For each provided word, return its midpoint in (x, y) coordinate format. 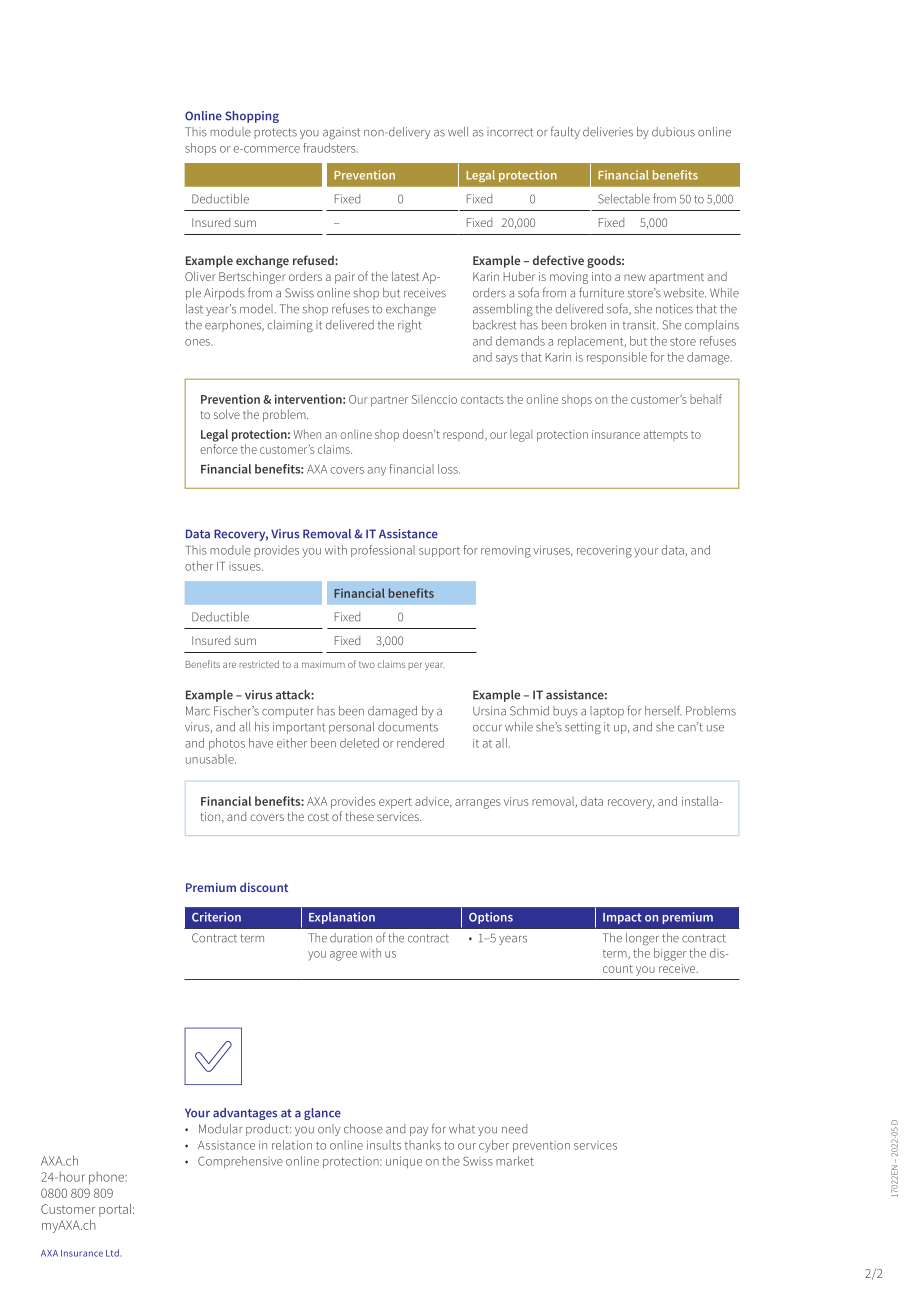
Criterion (216, 917)
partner (389, 401)
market (515, 1161)
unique (404, 1162)
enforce (218, 449)
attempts (666, 436)
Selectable (624, 199)
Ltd (112, 1253)
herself (663, 710)
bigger (670, 954)
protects (275, 133)
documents (408, 727)
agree (343, 956)
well (458, 132)
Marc (198, 711)
